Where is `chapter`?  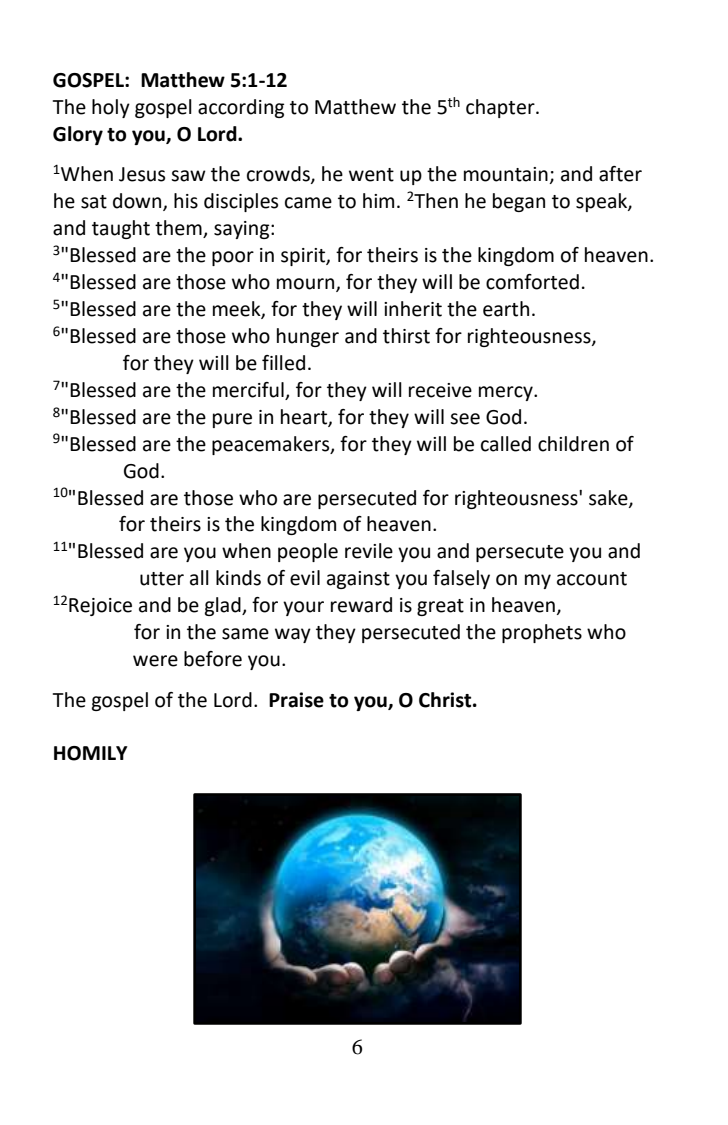
chapter is located at coordinates (501, 108).
